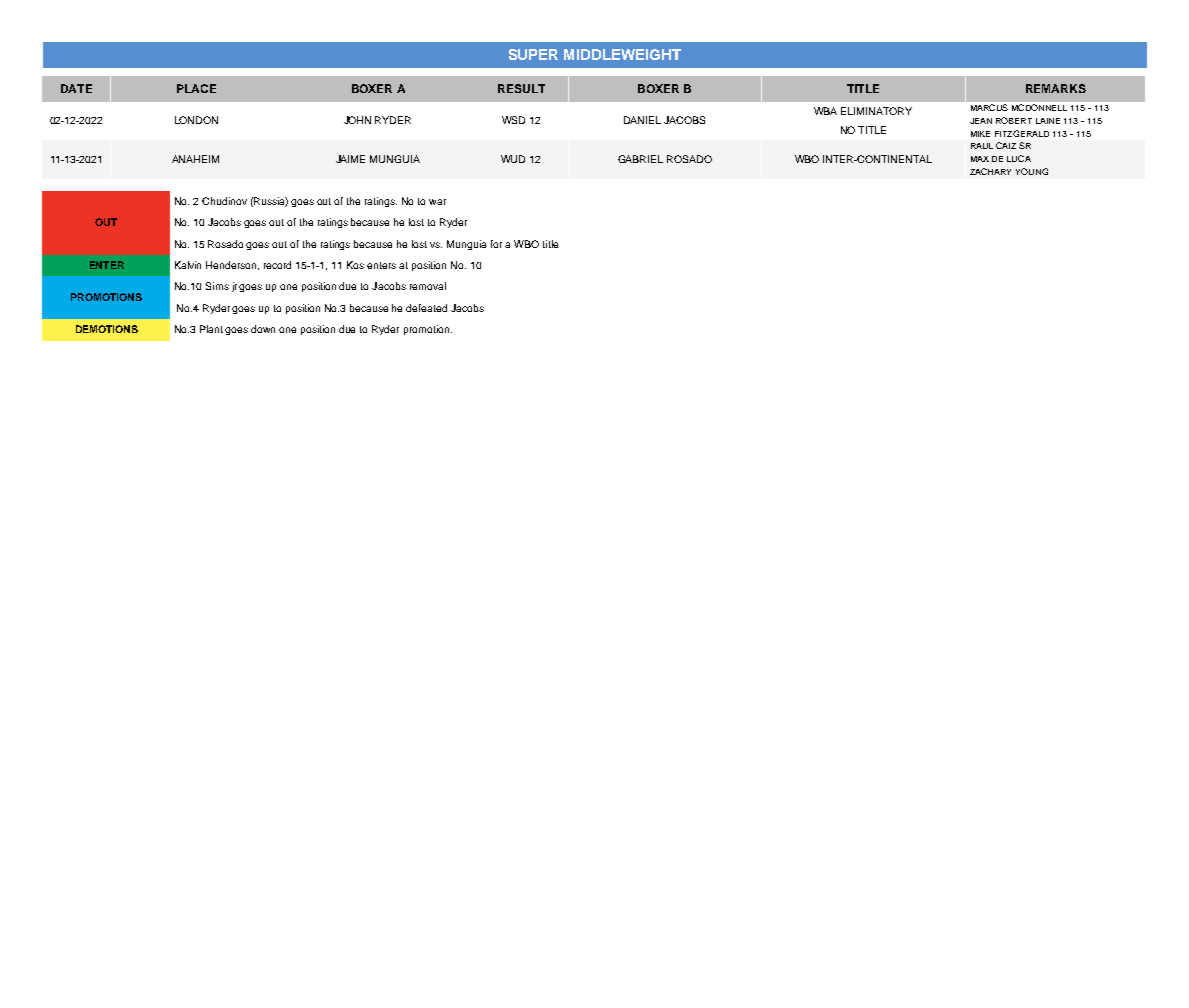  What do you see at coordinates (533, 54) in the screenshot?
I see `SUPER` at bounding box center [533, 54].
